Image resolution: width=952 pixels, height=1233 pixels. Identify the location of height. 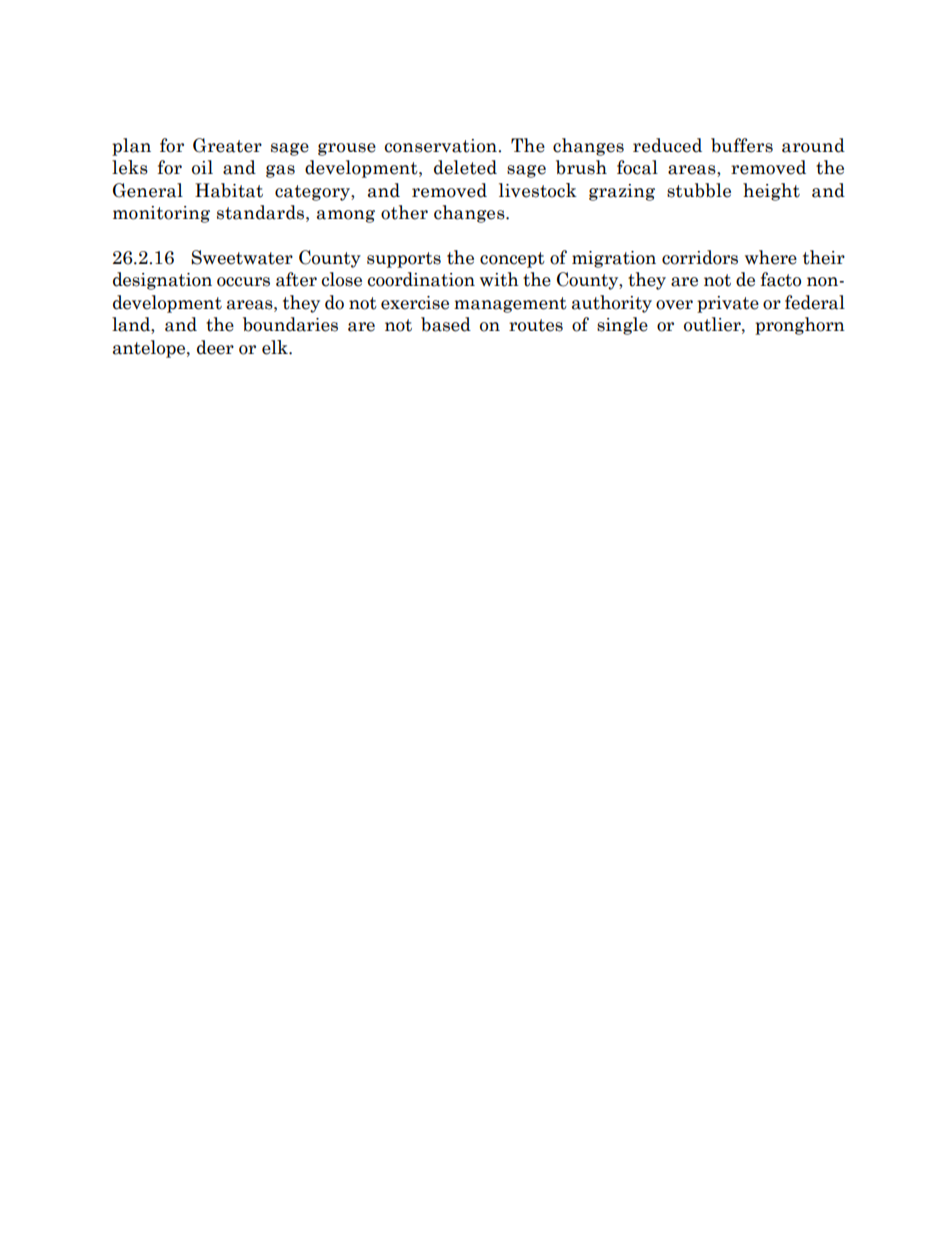
(771, 192).
